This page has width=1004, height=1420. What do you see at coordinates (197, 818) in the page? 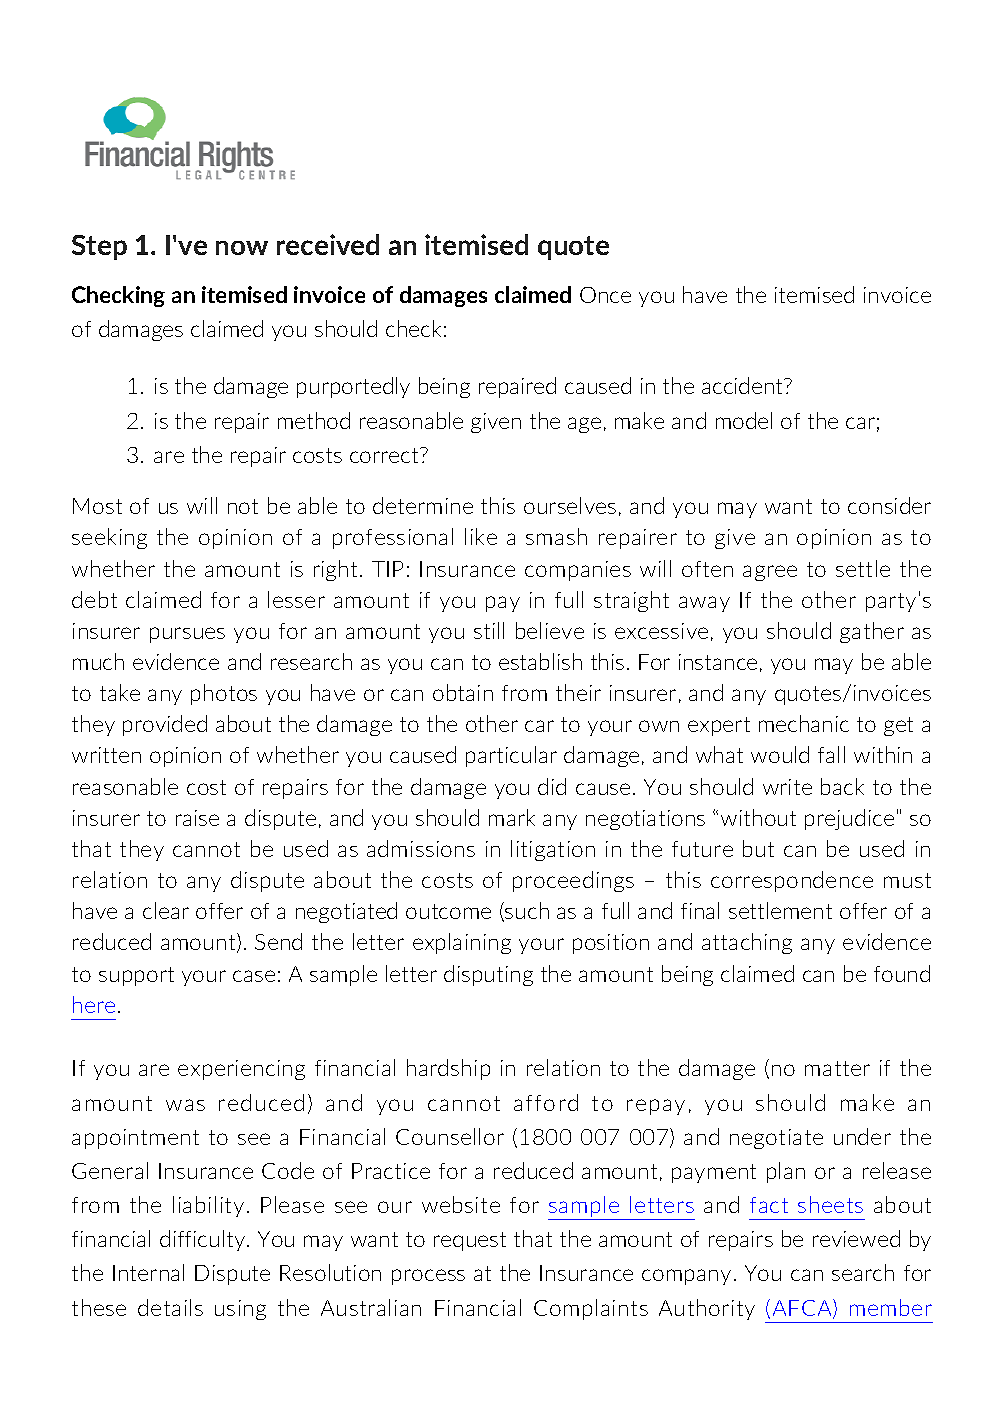
I see `raise` at bounding box center [197, 818].
